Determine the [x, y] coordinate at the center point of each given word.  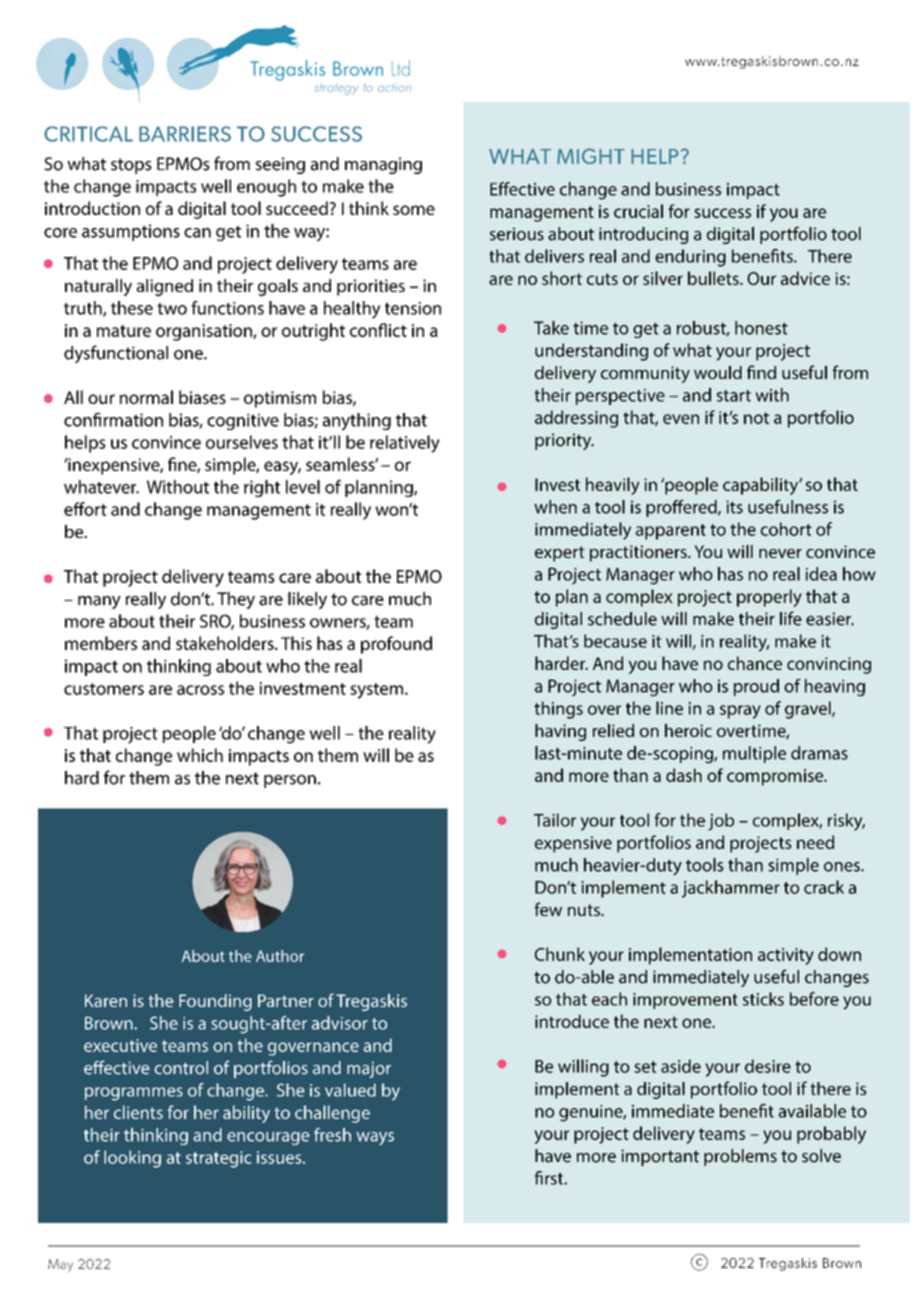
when [555, 507]
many [99, 602]
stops [131, 166]
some [414, 210]
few [548, 909]
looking [132, 1159]
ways [375, 1138]
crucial [638, 211]
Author [280, 956]
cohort [786, 529]
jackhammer [731, 889]
